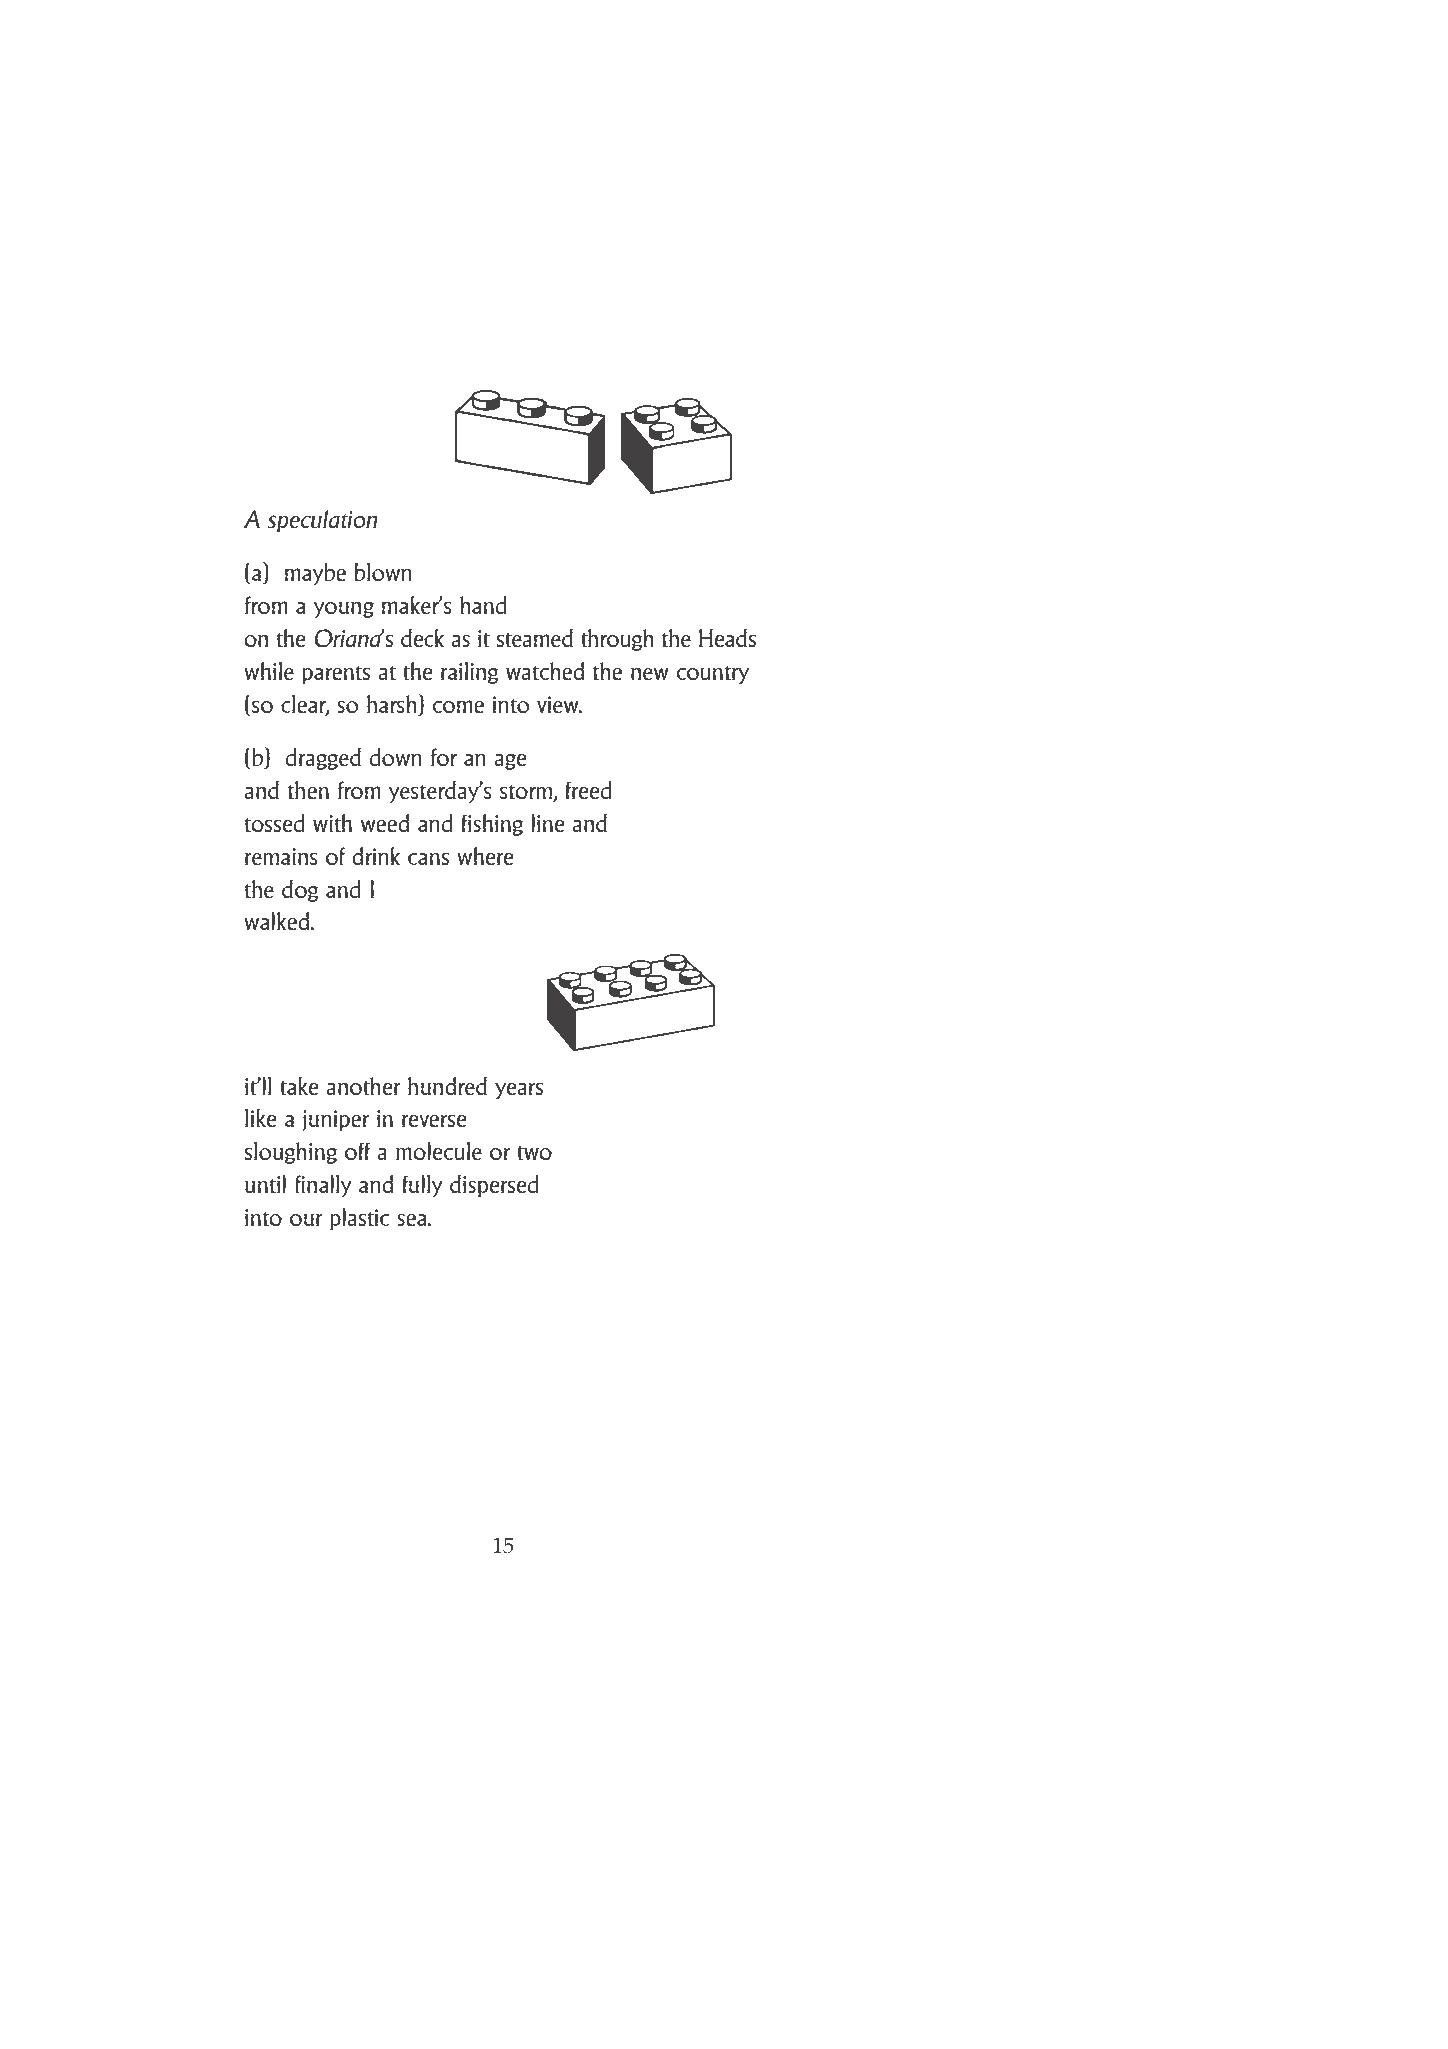 This document has height=2049, width=1448. Describe the element at coordinates (323, 521) in the document. I see `speculation` at that location.
